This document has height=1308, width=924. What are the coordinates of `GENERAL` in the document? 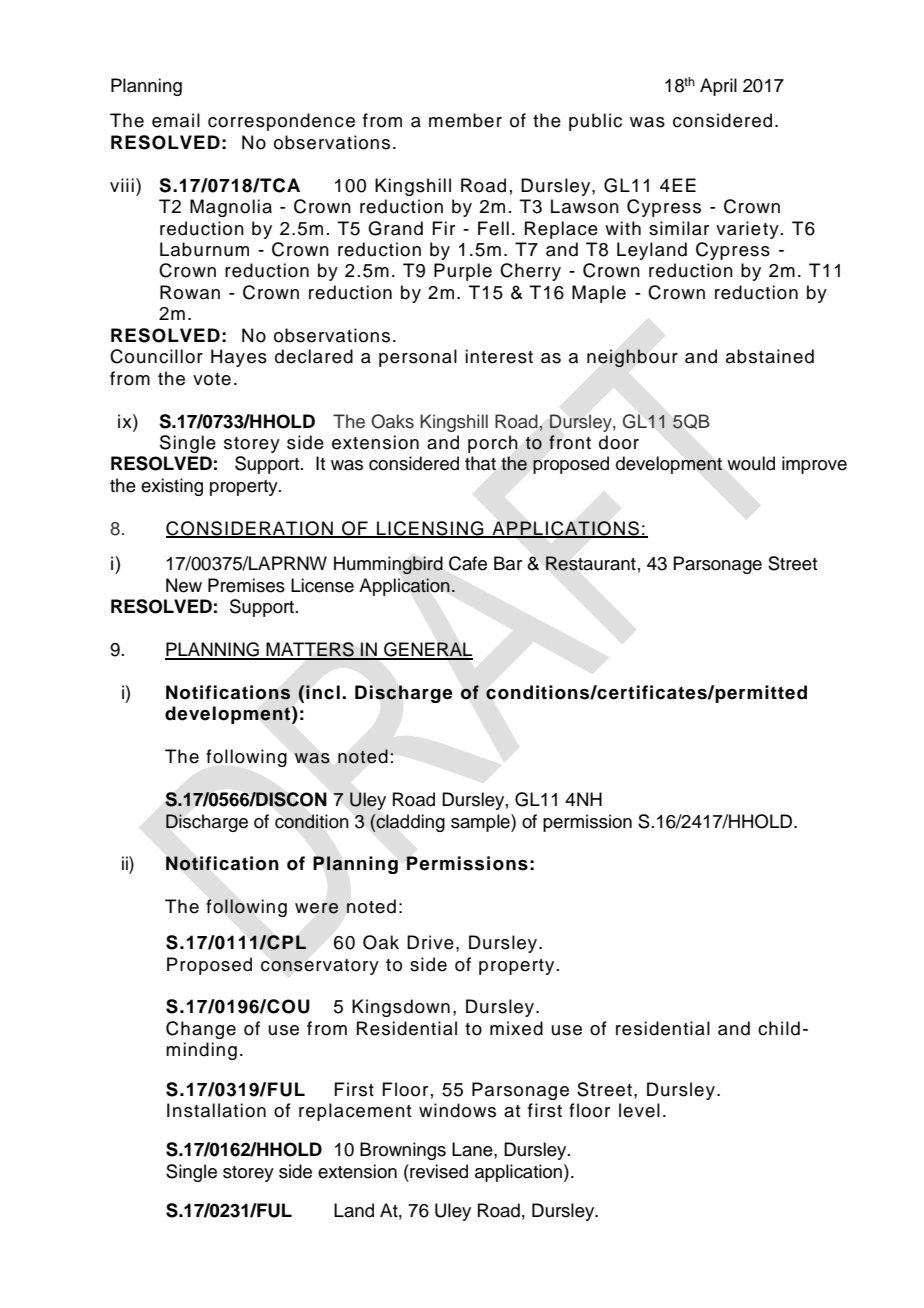 It's located at (427, 650).
